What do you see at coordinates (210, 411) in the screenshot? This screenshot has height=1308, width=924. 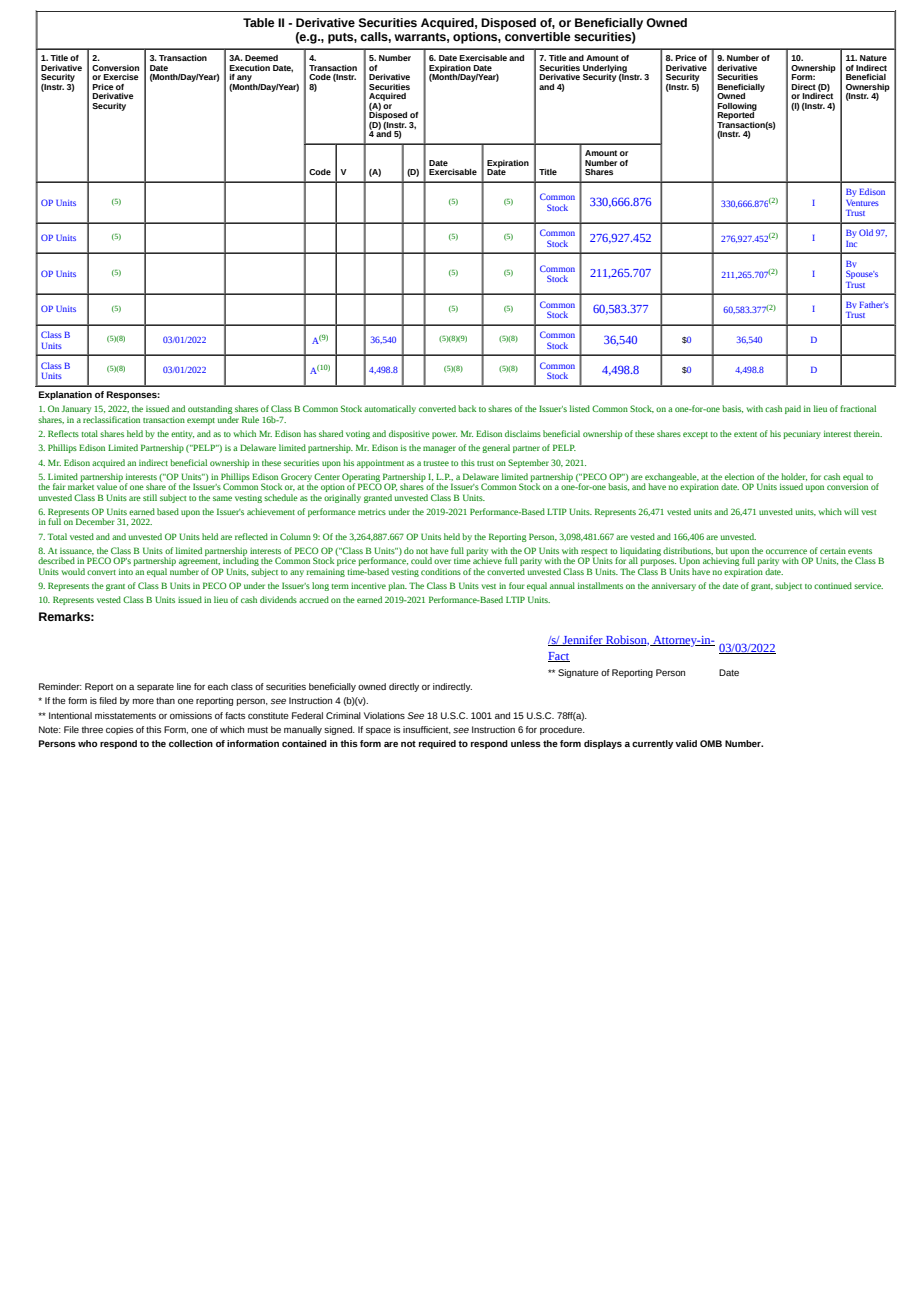 I see `outstanding` at bounding box center [210, 411].
